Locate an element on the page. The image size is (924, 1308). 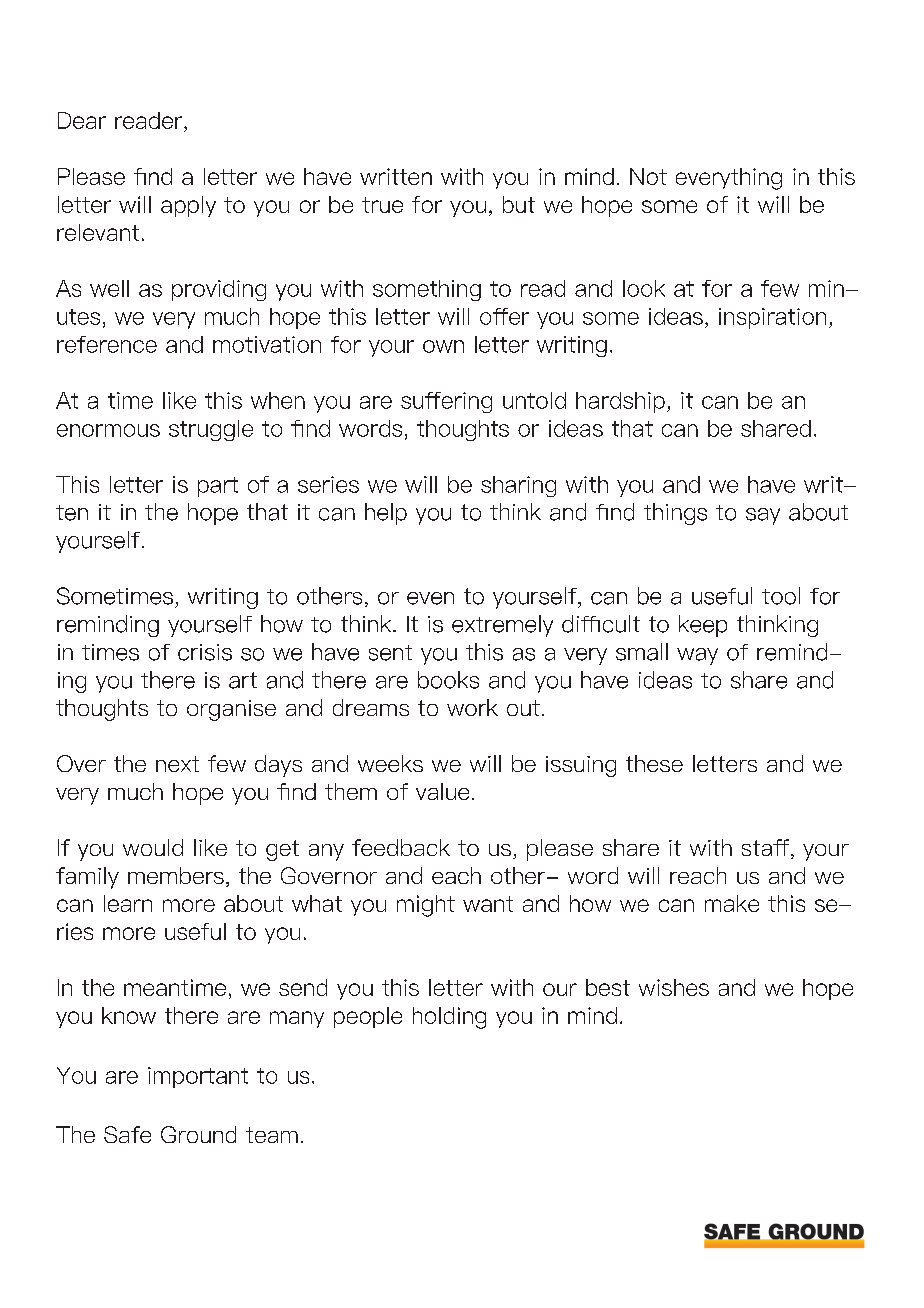
Not is located at coordinates (648, 176).
